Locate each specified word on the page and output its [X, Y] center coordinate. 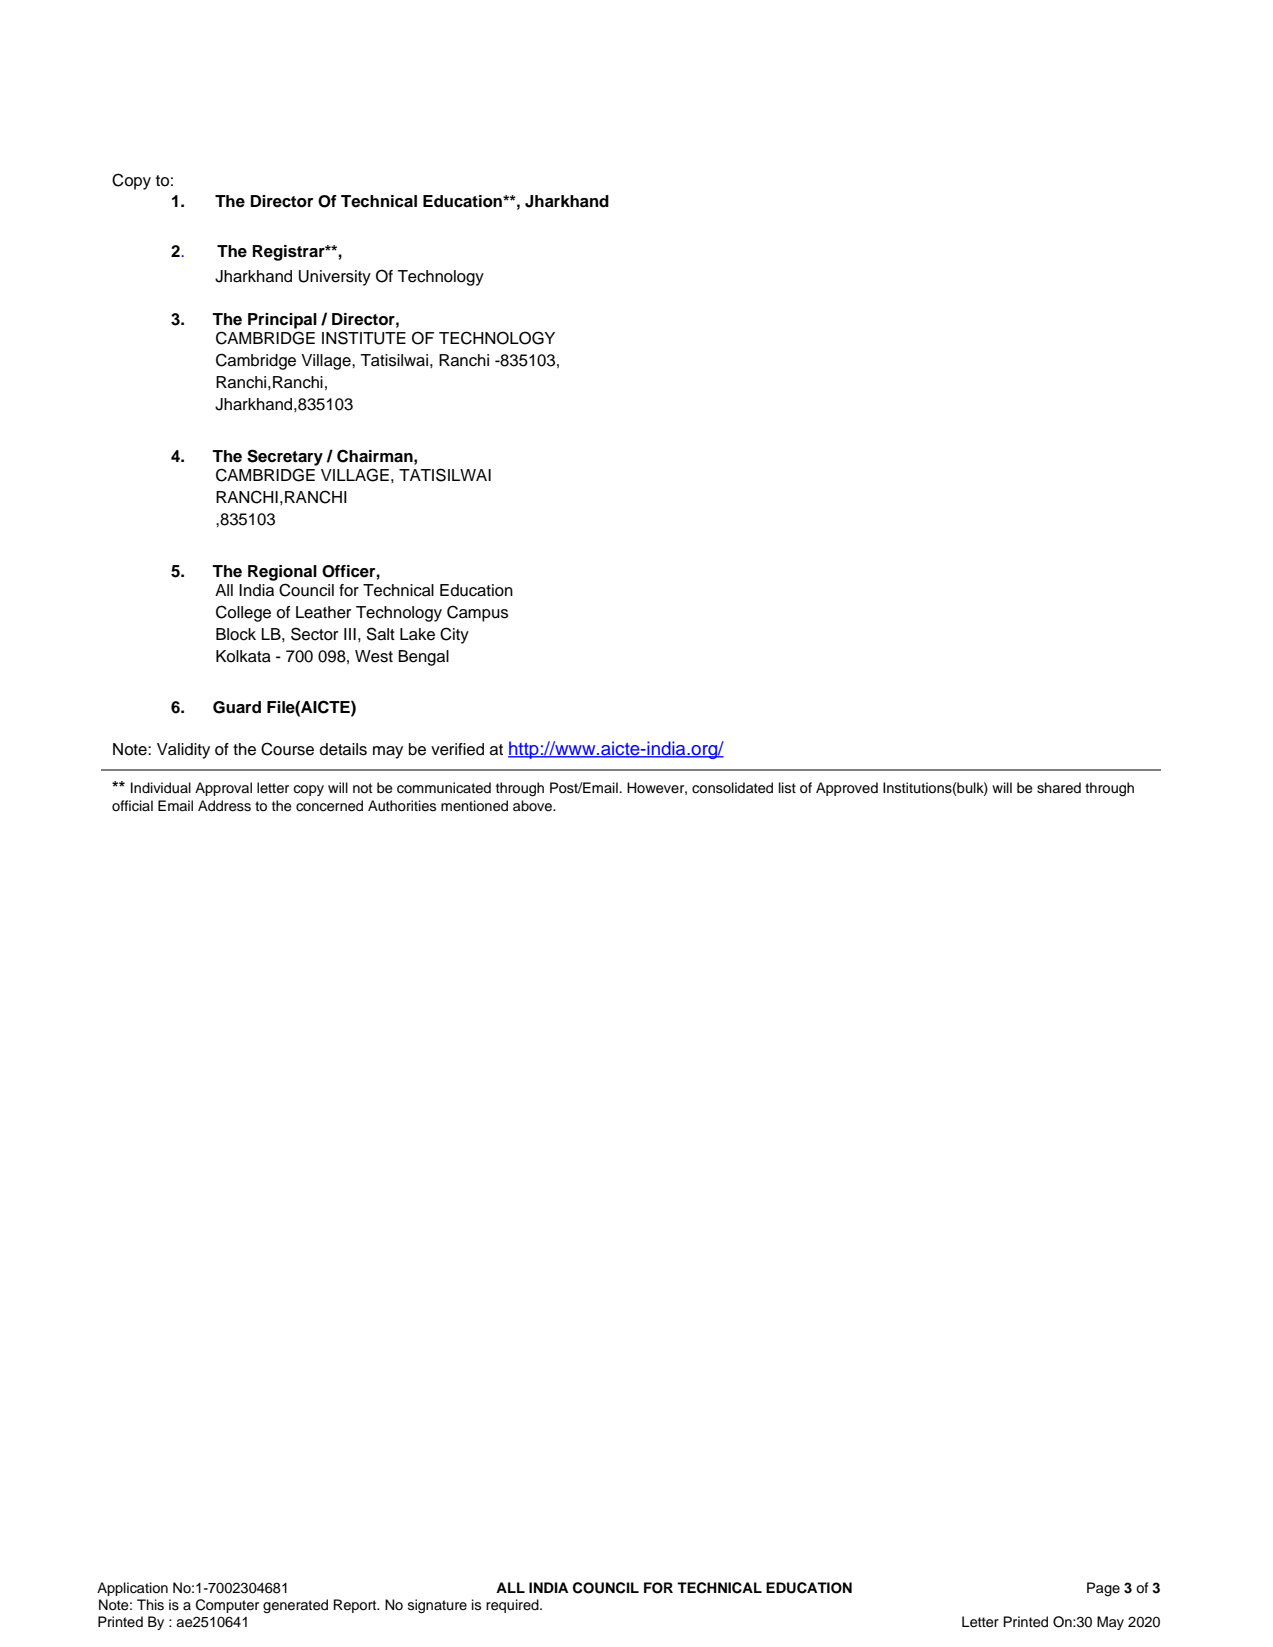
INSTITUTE [364, 338]
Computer [227, 1606]
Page [1103, 1589]
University [335, 278]
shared [1059, 788]
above [533, 806]
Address [224, 806]
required [513, 1606]
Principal [282, 321]
